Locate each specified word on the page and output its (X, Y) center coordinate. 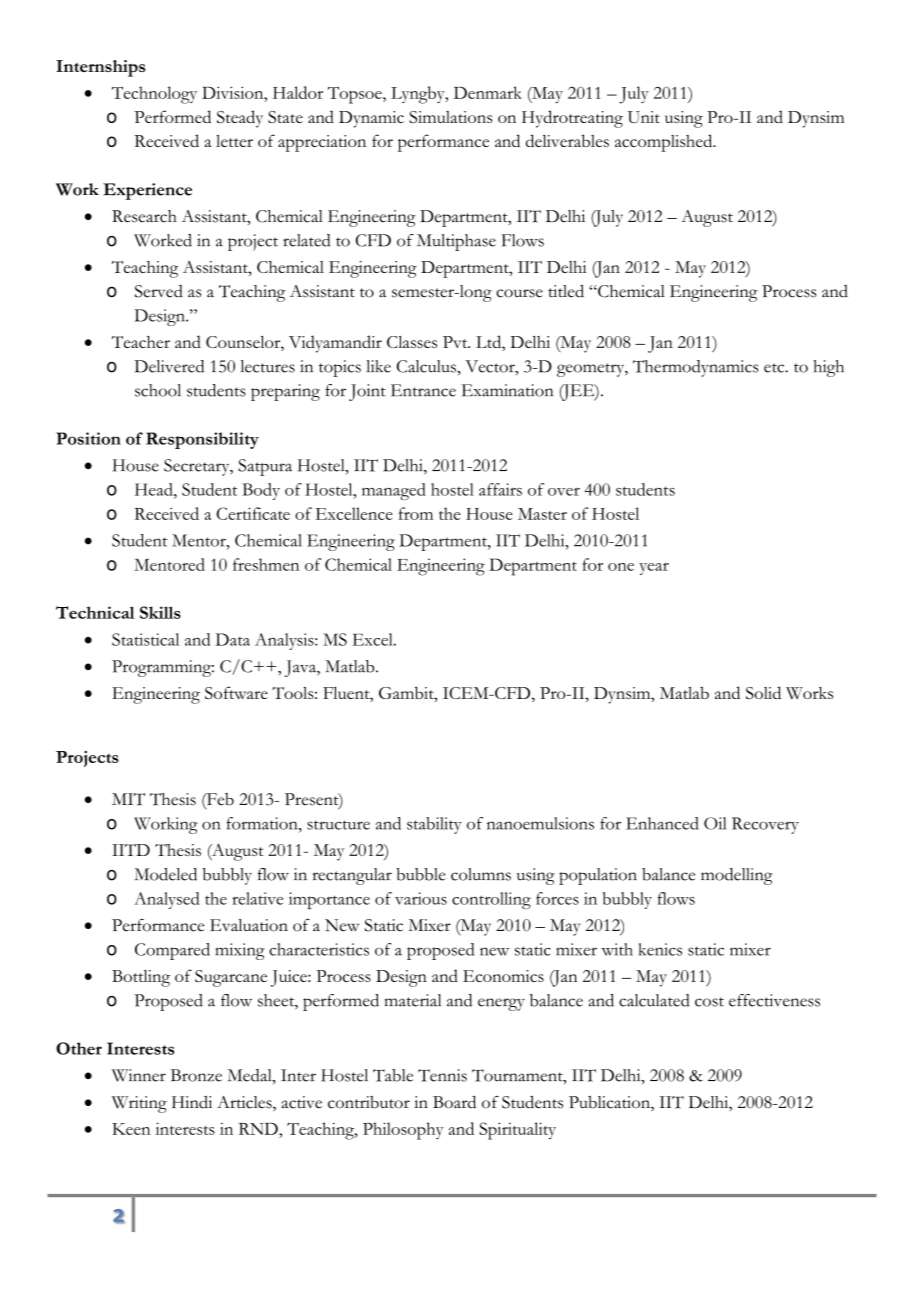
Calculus (427, 366)
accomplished (665, 143)
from (416, 513)
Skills (160, 612)
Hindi (192, 1102)
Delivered (169, 366)
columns (481, 874)
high (828, 368)
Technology (154, 95)
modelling (737, 876)
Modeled (165, 874)
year (654, 569)
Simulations (450, 117)
